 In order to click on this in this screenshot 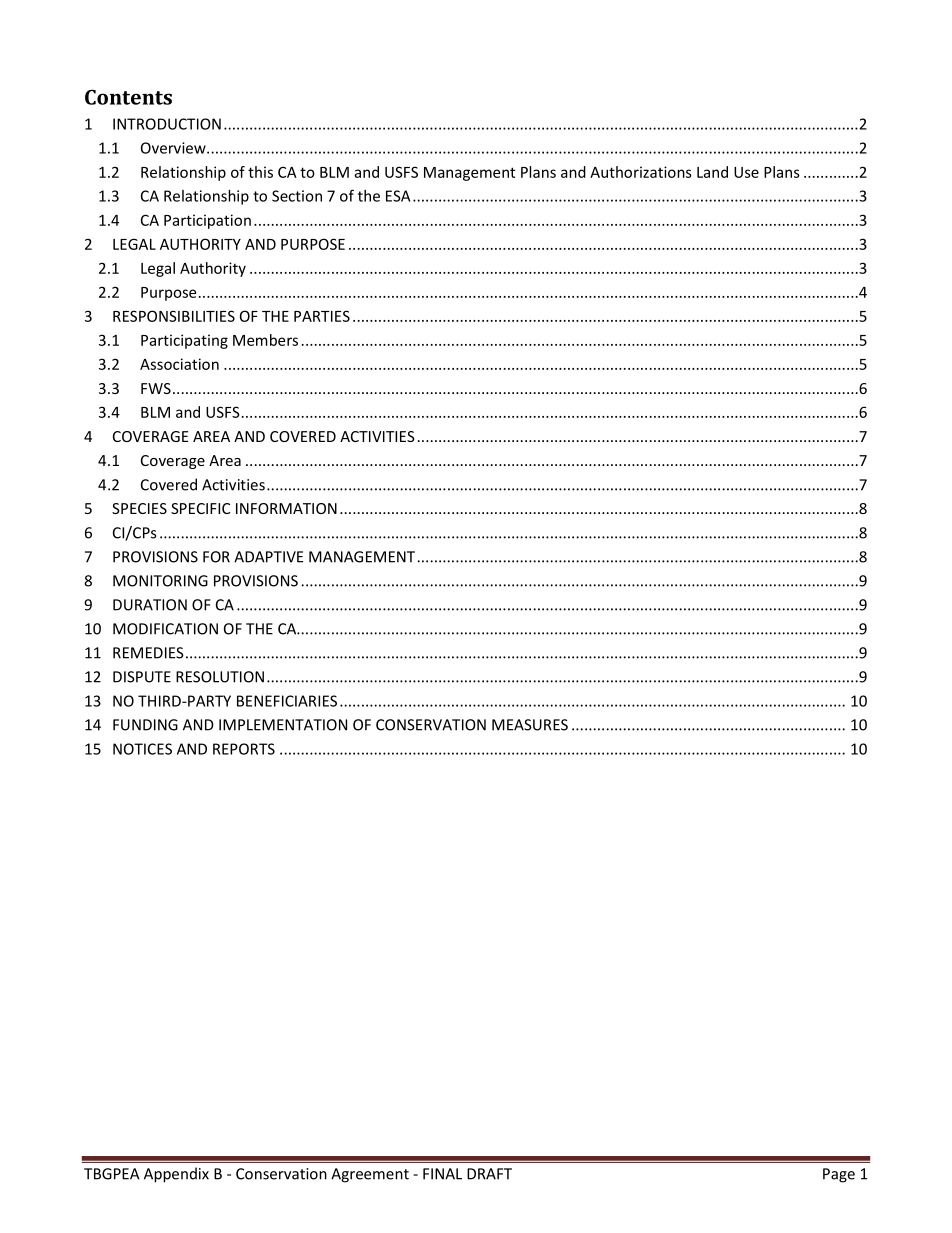, I will do `click(260, 172)`.
